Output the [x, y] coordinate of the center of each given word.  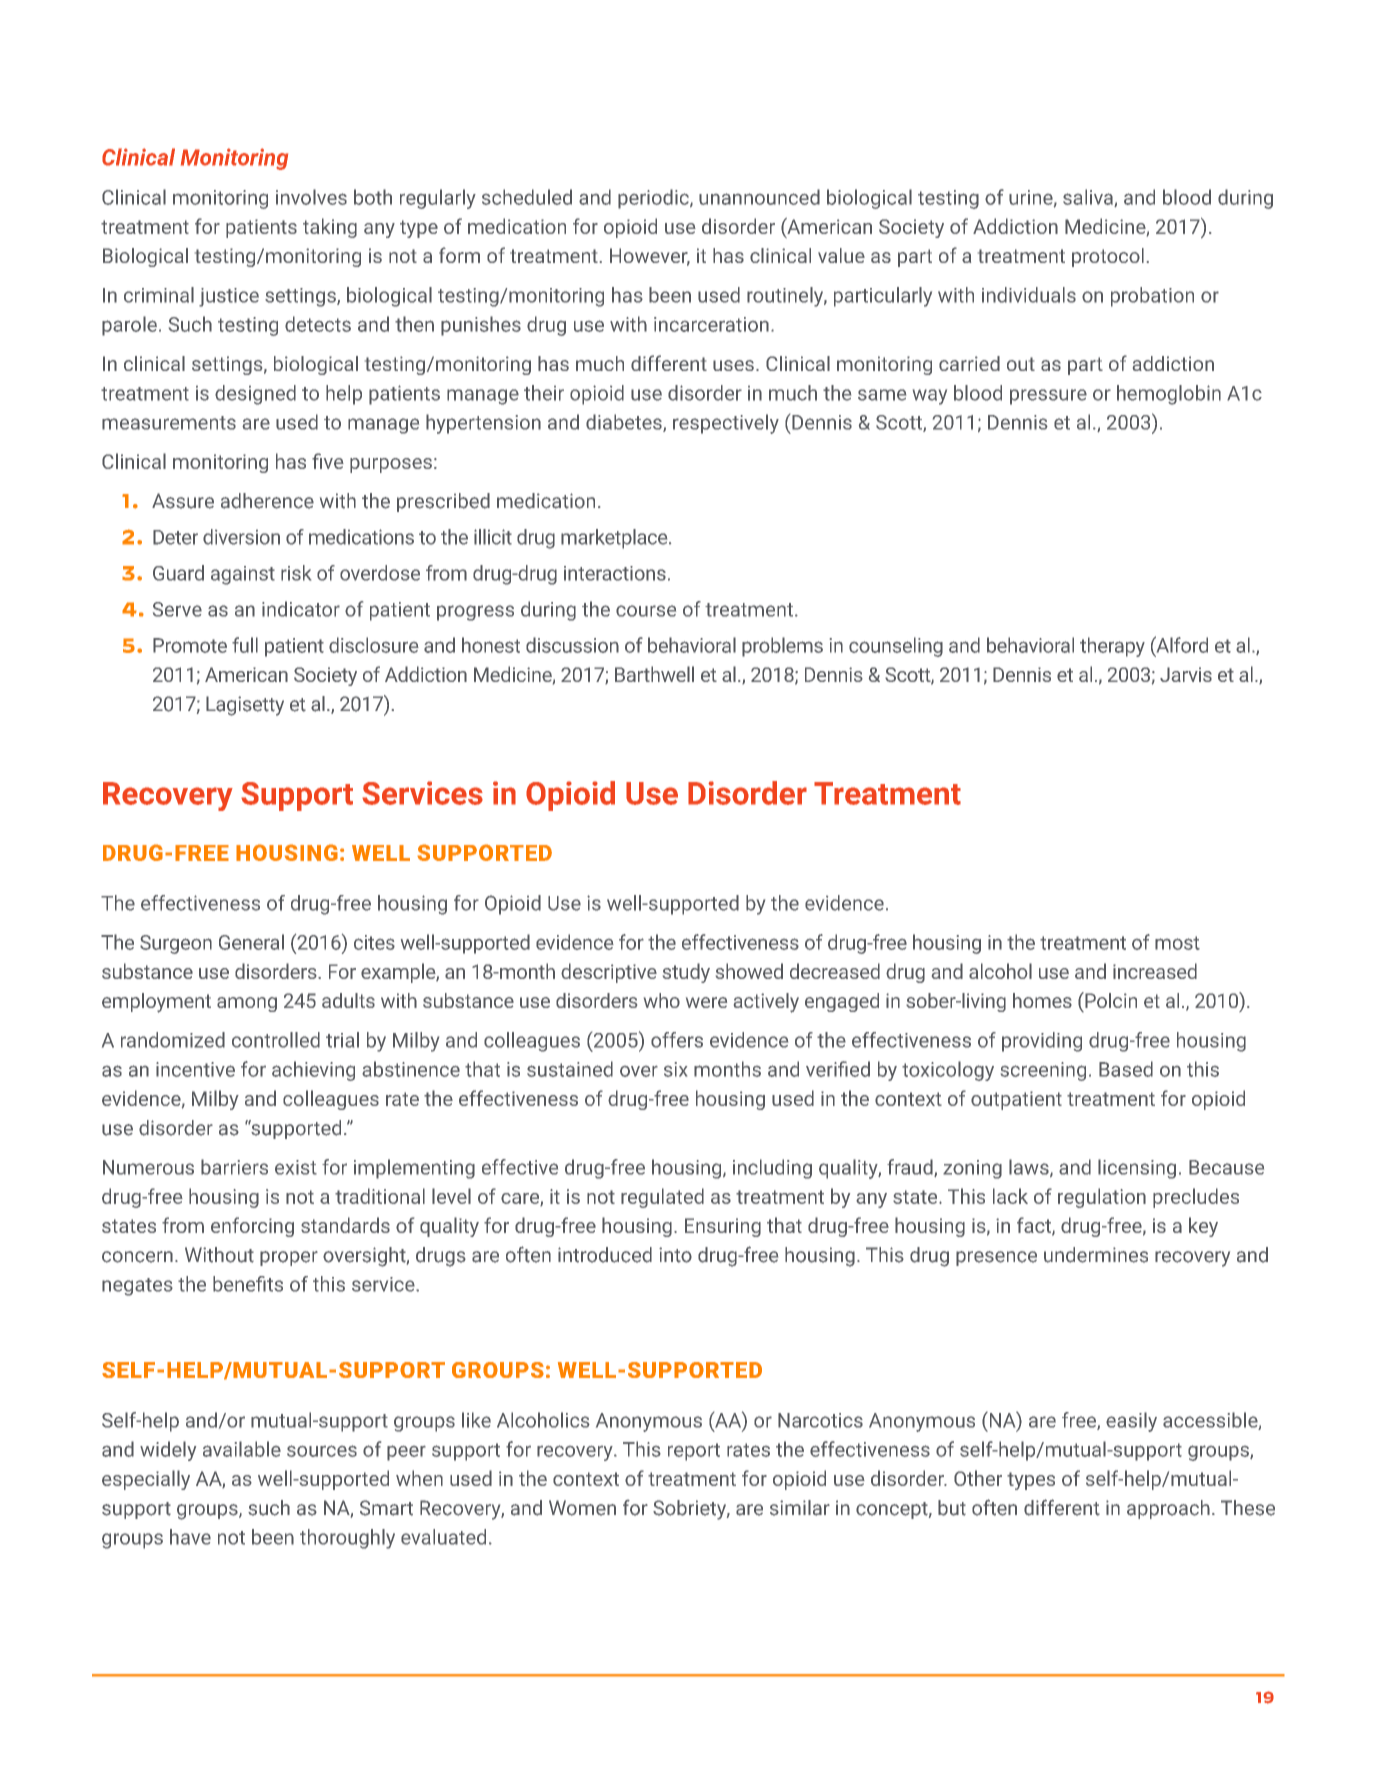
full [245, 645]
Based [1126, 1069]
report [694, 1452]
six [675, 1069]
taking [330, 228]
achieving [313, 1071]
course [646, 611]
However [650, 257]
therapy [1112, 647]
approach [1168, 1509]
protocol [1108, 257]
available [242, 1449]
